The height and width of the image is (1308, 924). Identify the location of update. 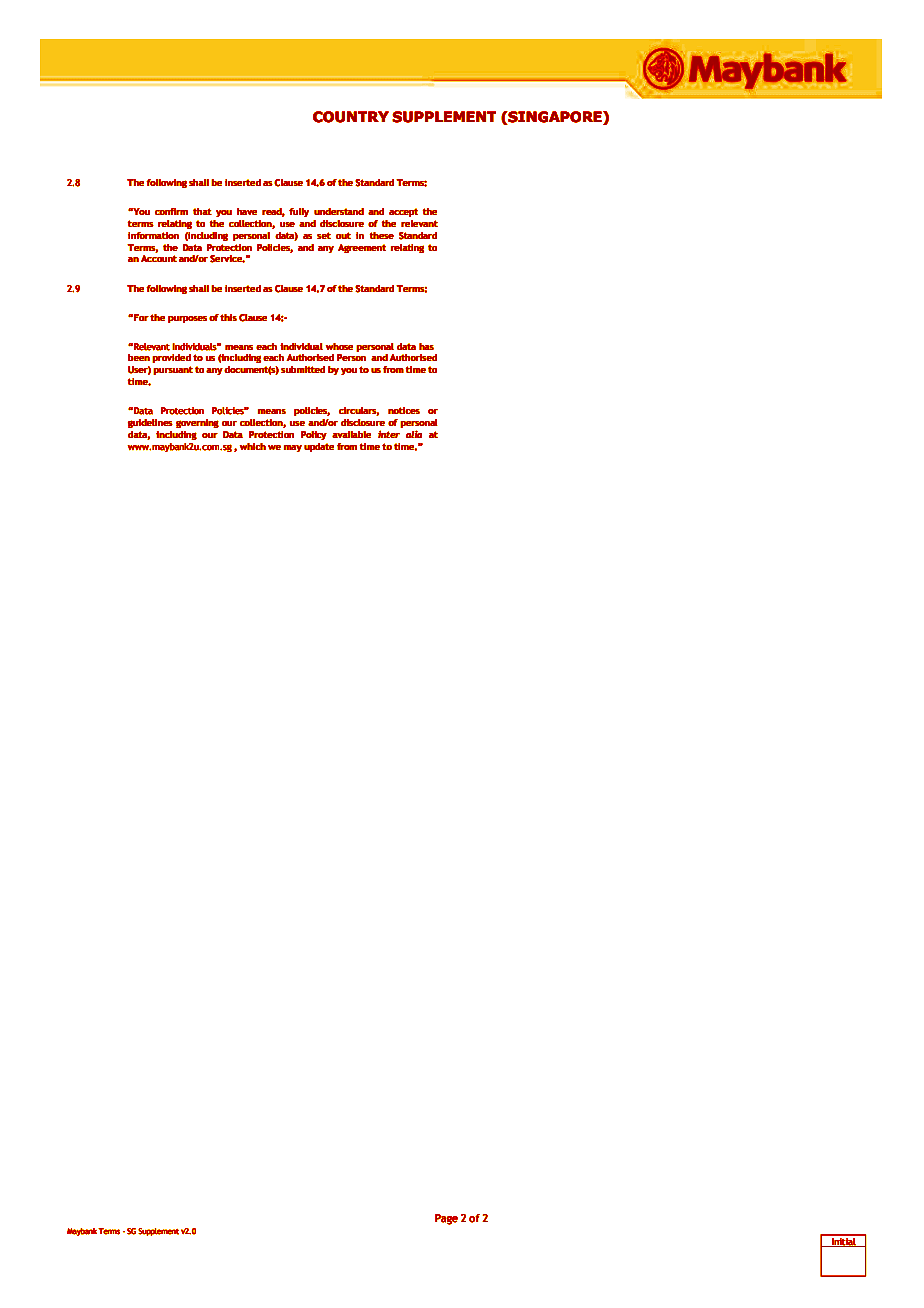
(319, 447).
